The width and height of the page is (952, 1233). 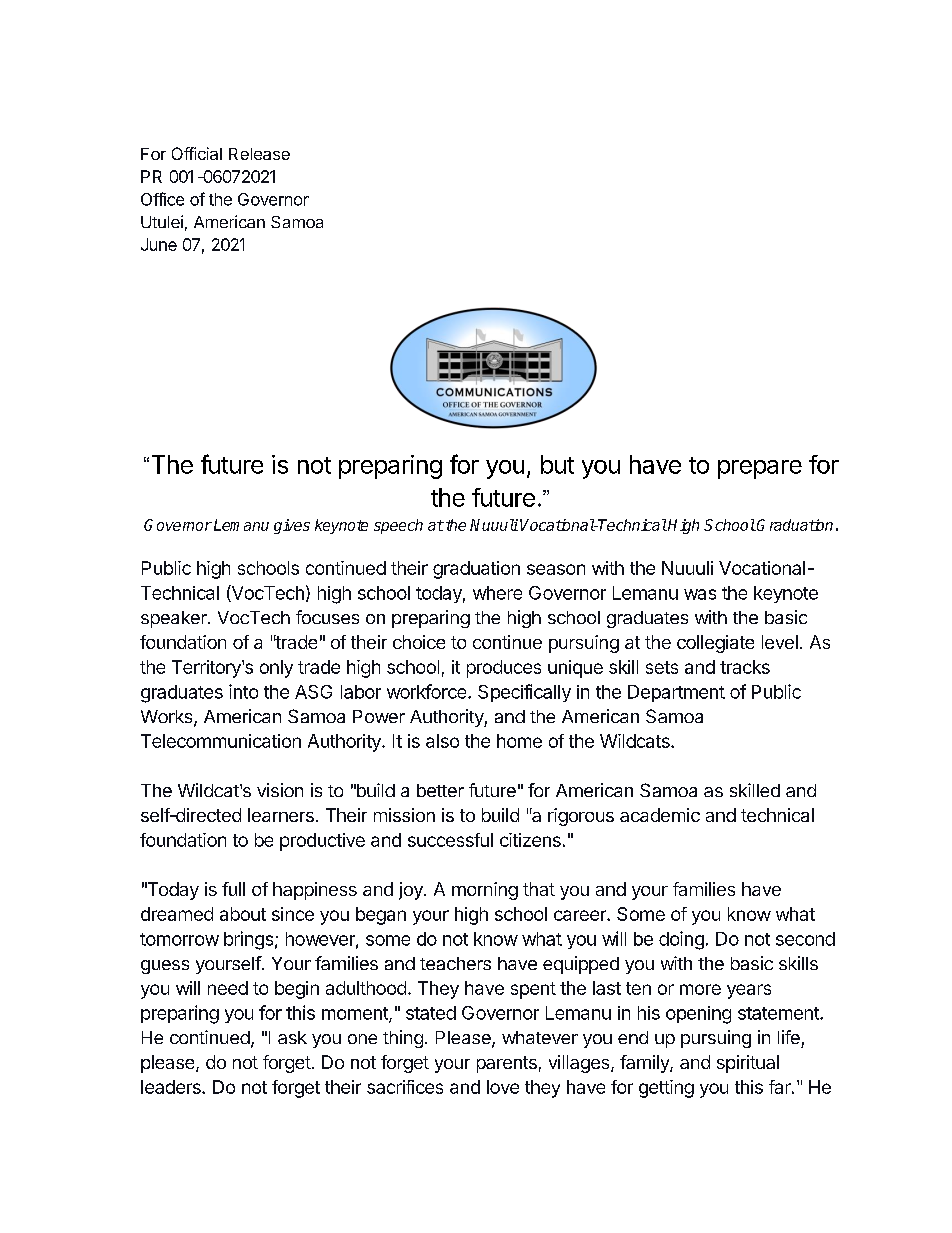 I want to click on collegiate, so click(x=715, y=644).
